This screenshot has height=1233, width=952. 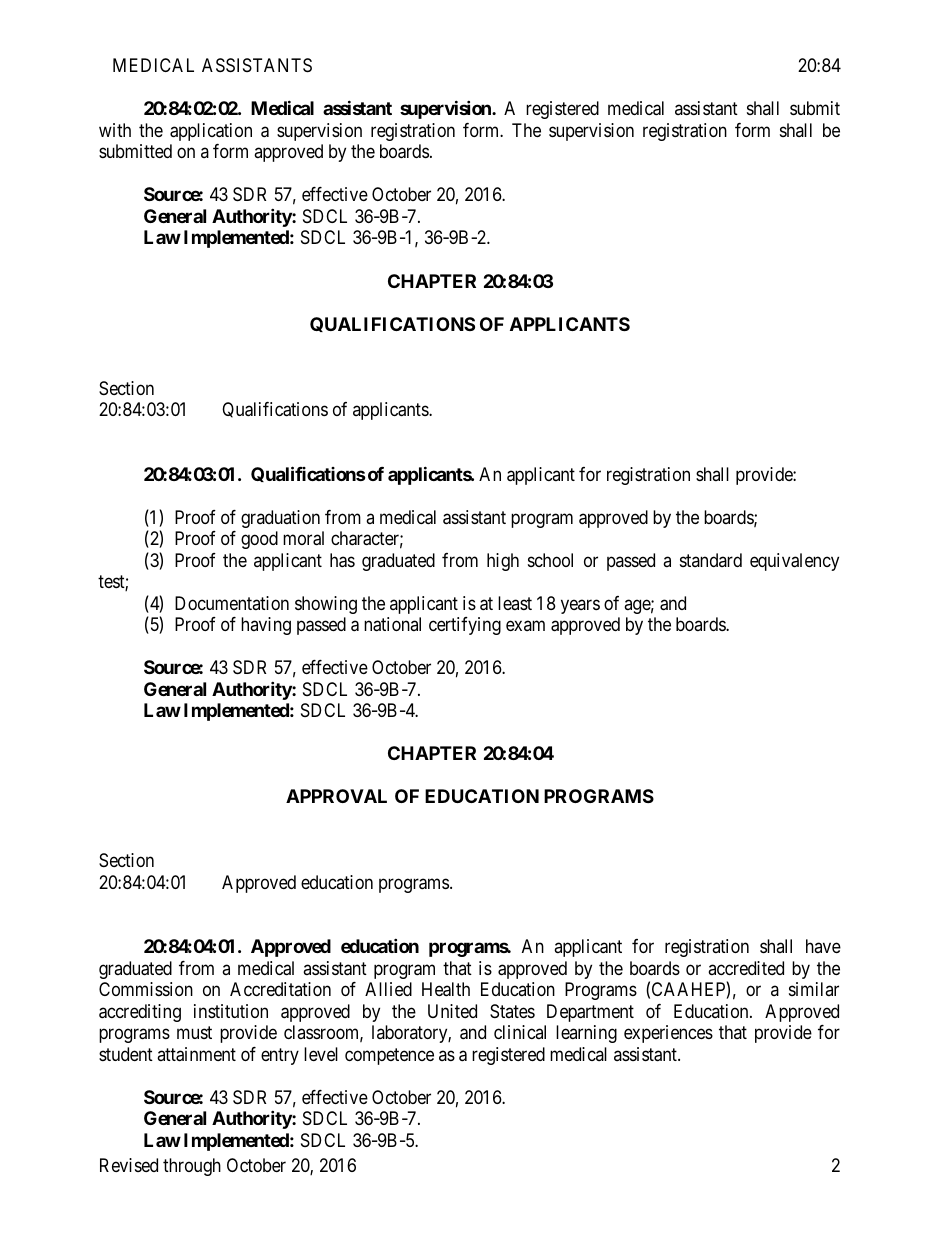 What do you see at coordinates (192, 1167) in the screenshot?
I see `through` at bounding box center [192, 1167].
